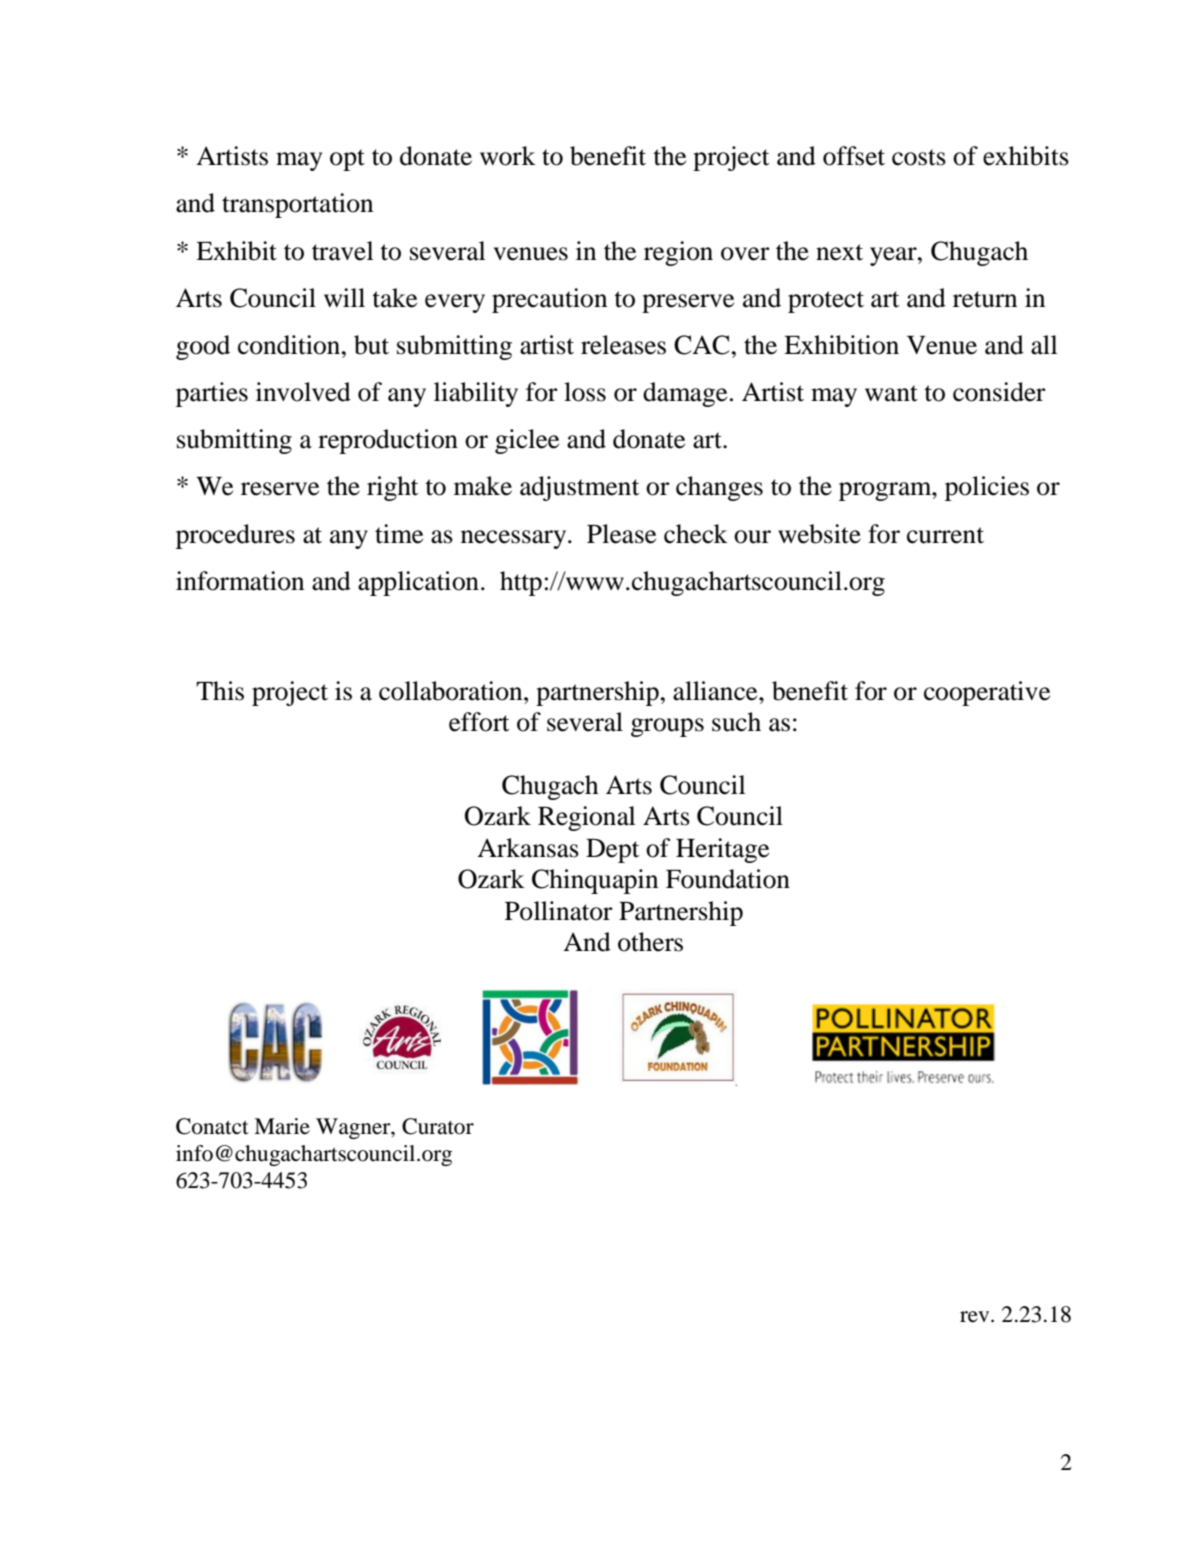  Describe the element at coordinates (438, 1126) in the page. I see `Curator` at that location.
